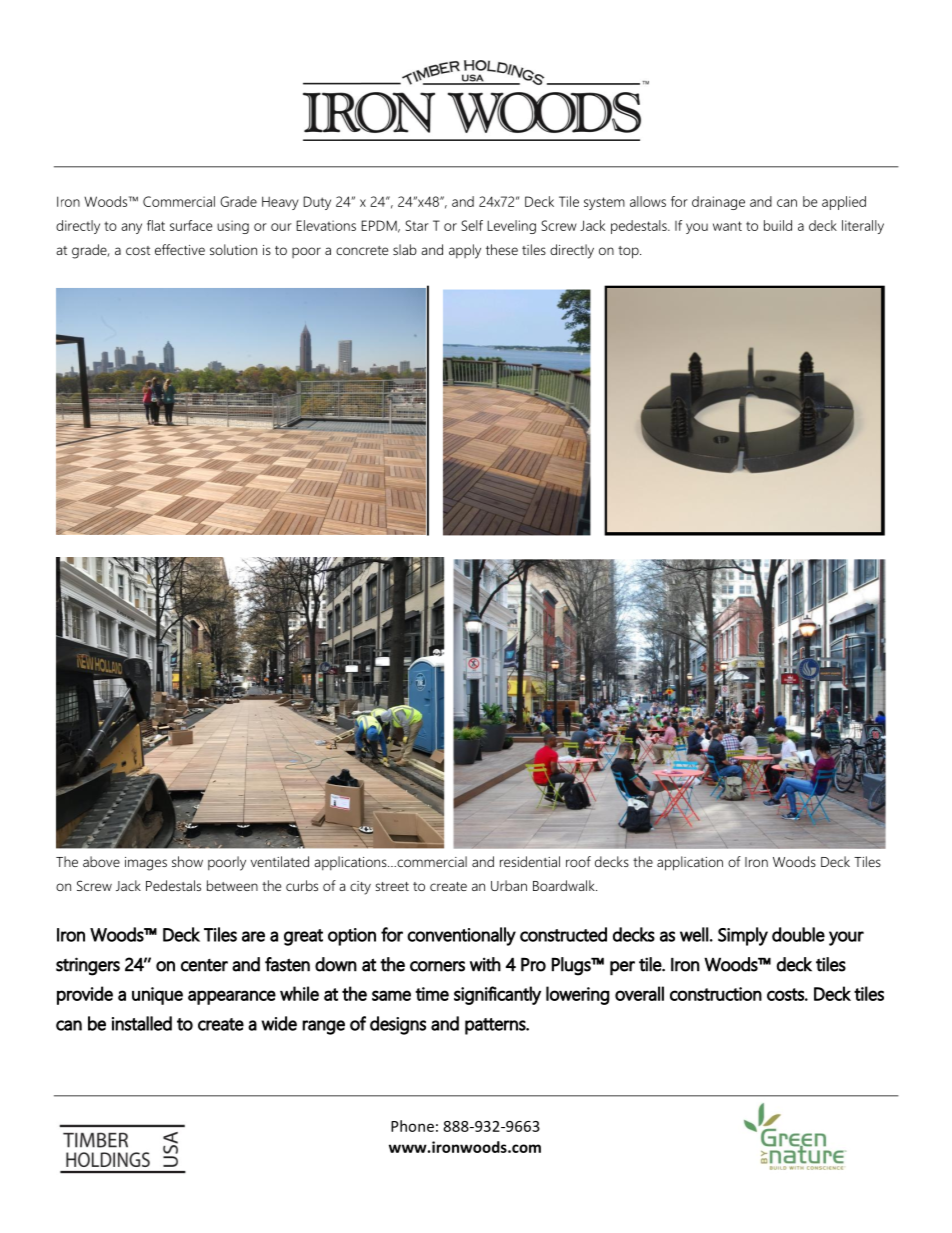 This document has width=952, height=1233. What do you see at coordinates (191, 225) in the document?
I see `surface` at bounding box center [191, 225].
